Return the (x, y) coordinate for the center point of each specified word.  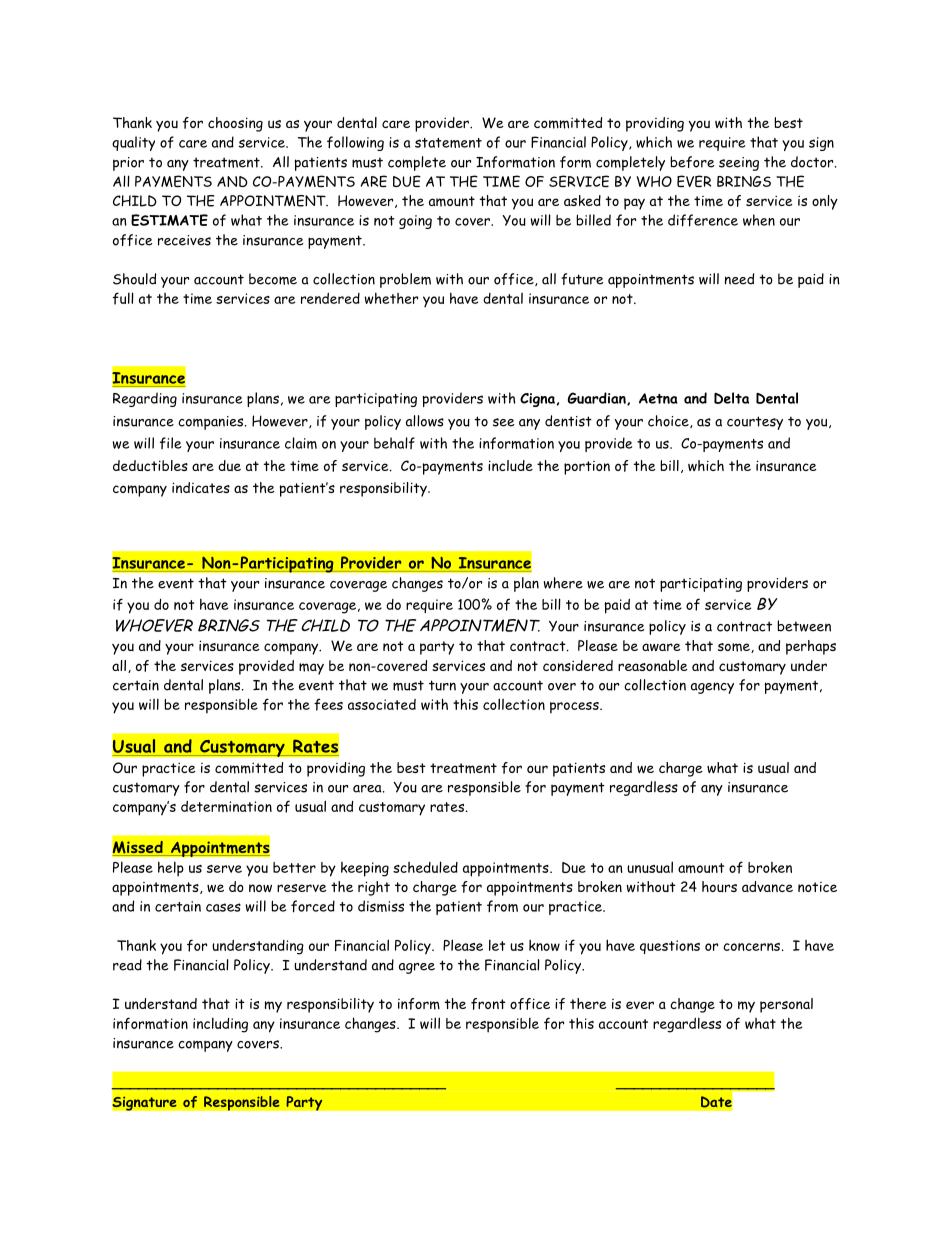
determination (226, 806)
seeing (739, 164)
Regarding (145, 399)
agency (712, 688)
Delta (731, 398)
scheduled (425, 867)
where (563, 583)
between (804, 626)
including (220, 1025)
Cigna (537, 400)
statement (448, 143)
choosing (235, 124)
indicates (201, 487)
